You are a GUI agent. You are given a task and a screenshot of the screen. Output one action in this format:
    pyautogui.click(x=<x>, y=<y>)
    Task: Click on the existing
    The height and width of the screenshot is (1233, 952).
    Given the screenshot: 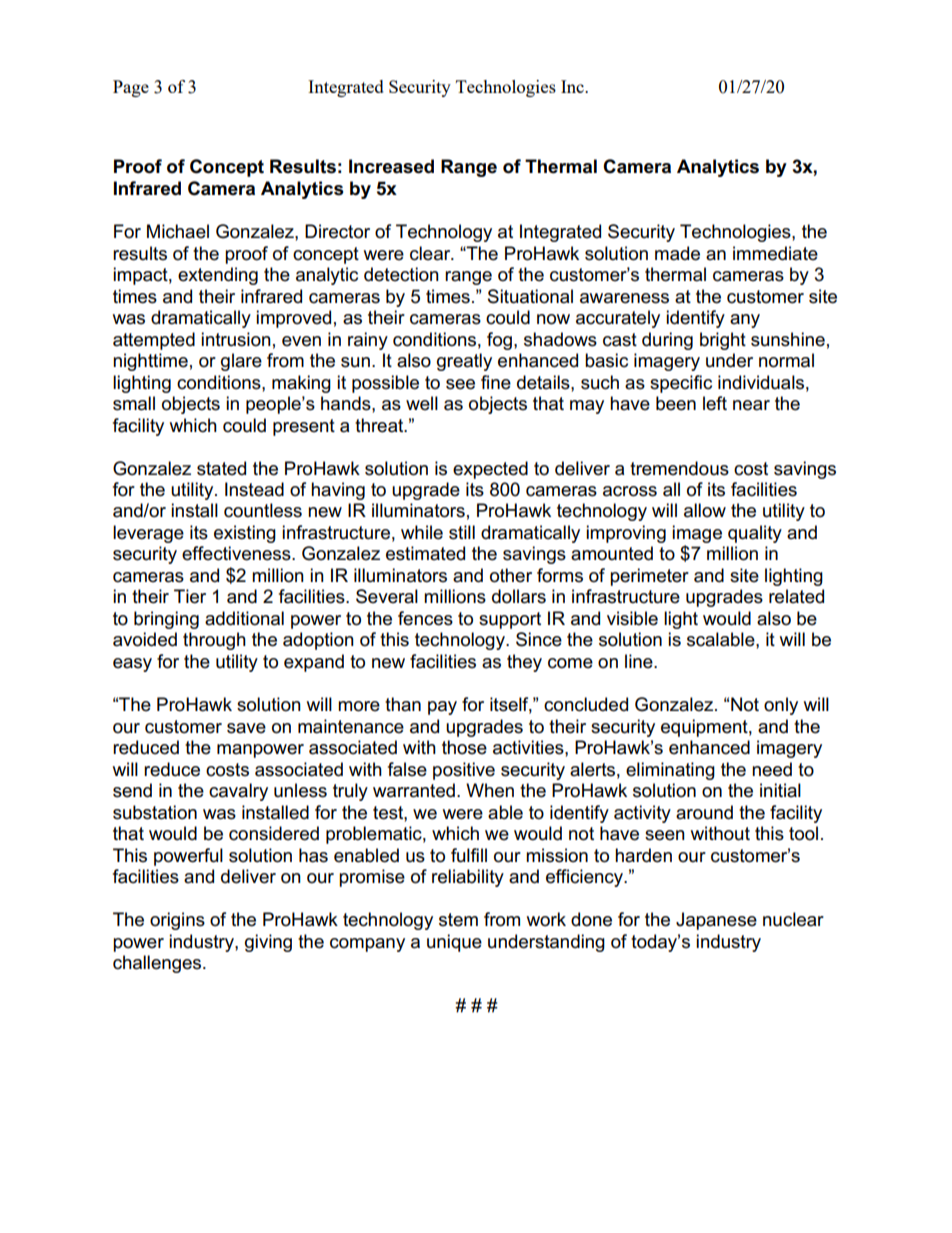 What is the action you would take?
    pyautogui.click(x=245, y=534)
